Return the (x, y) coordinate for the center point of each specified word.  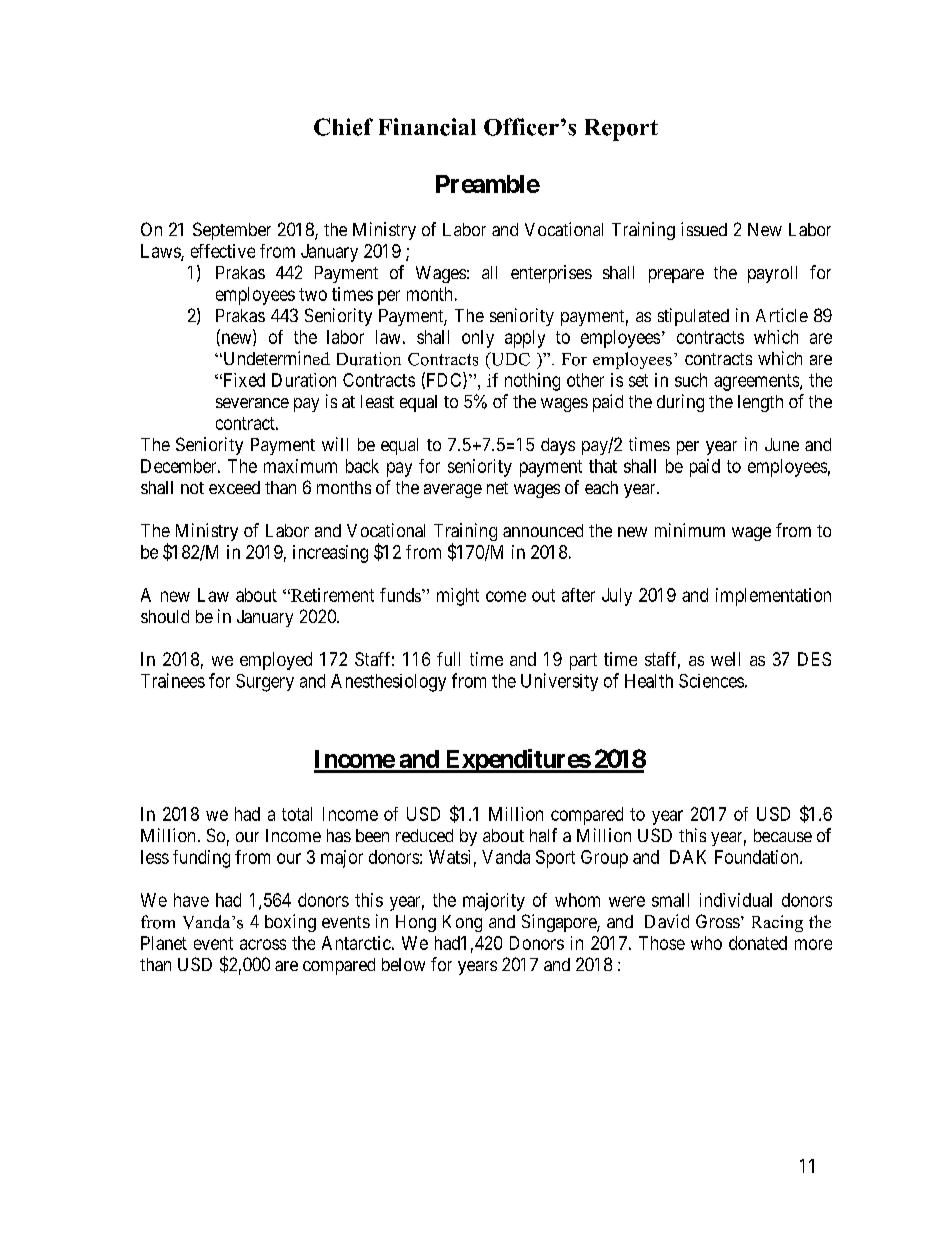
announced (543, 530)
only (478, 339)
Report (621, 130)
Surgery (265, 683)
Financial (427, 127)
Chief (343, 127)
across (263, 944)
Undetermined (275, 358)
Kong (462, 923)
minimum (690, 530)
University (559, 682)
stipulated (693, 317)
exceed (234, 487)
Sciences (711, 681)
